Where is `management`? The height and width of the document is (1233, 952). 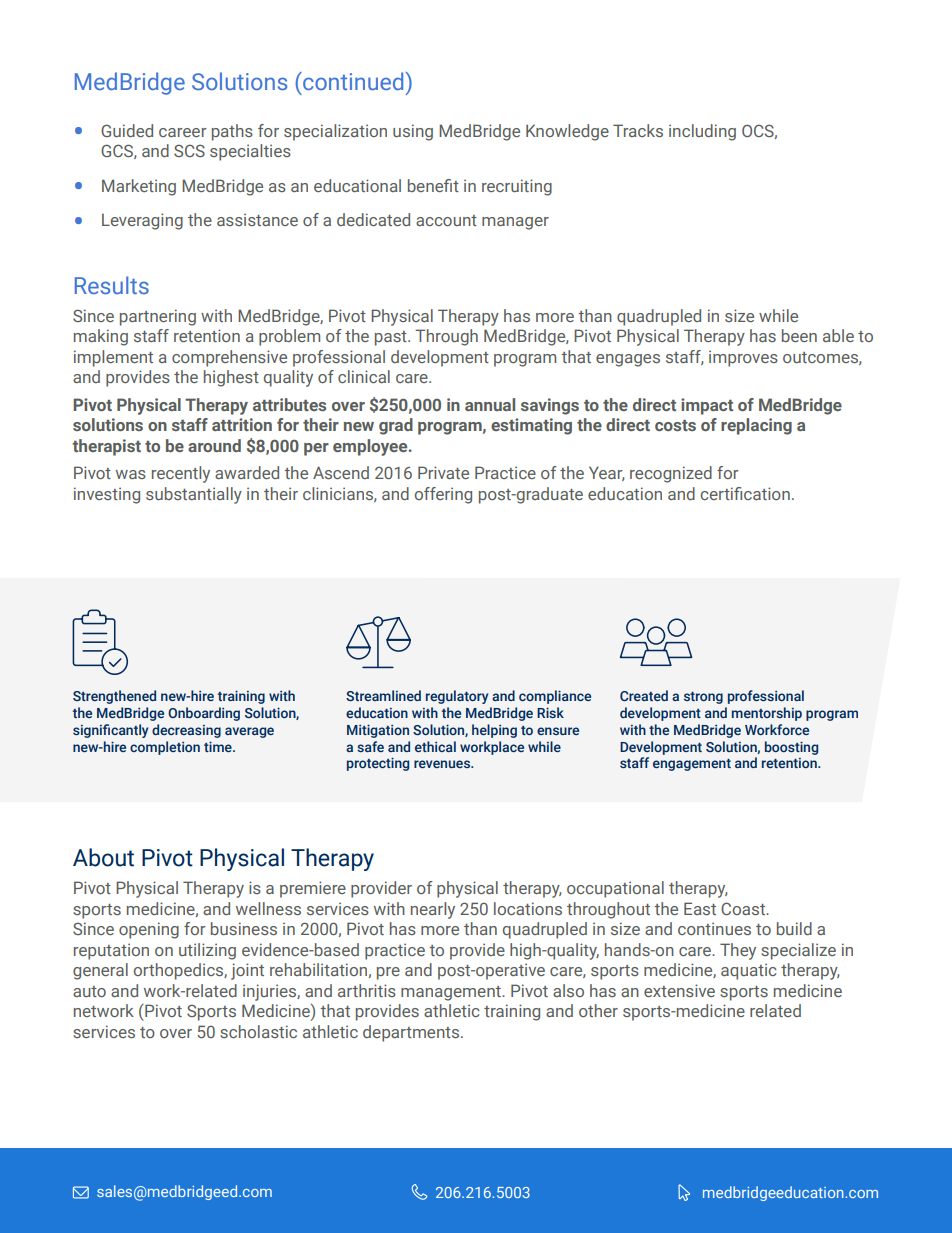
management is located at coordinates (452, 993).
